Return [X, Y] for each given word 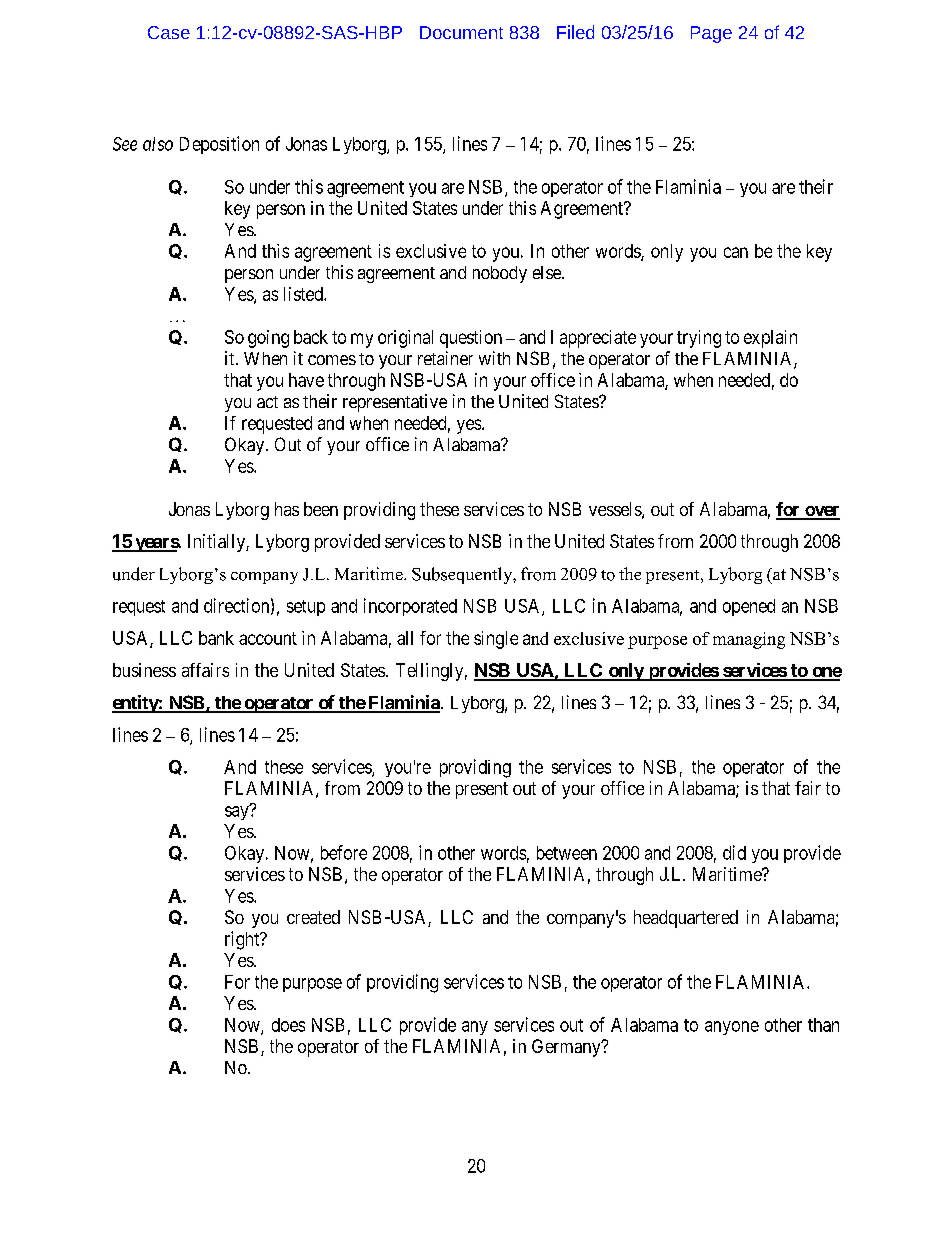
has [287, 509]
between [567, 853]
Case [169, 32]
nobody [500, 274]
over [821, 512]
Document [461, 32]
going [268, 339]
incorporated [410, 607]
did [734, 852]
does [288, 1025]
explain [770, 339]
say [238, 812]
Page [711, 34]
